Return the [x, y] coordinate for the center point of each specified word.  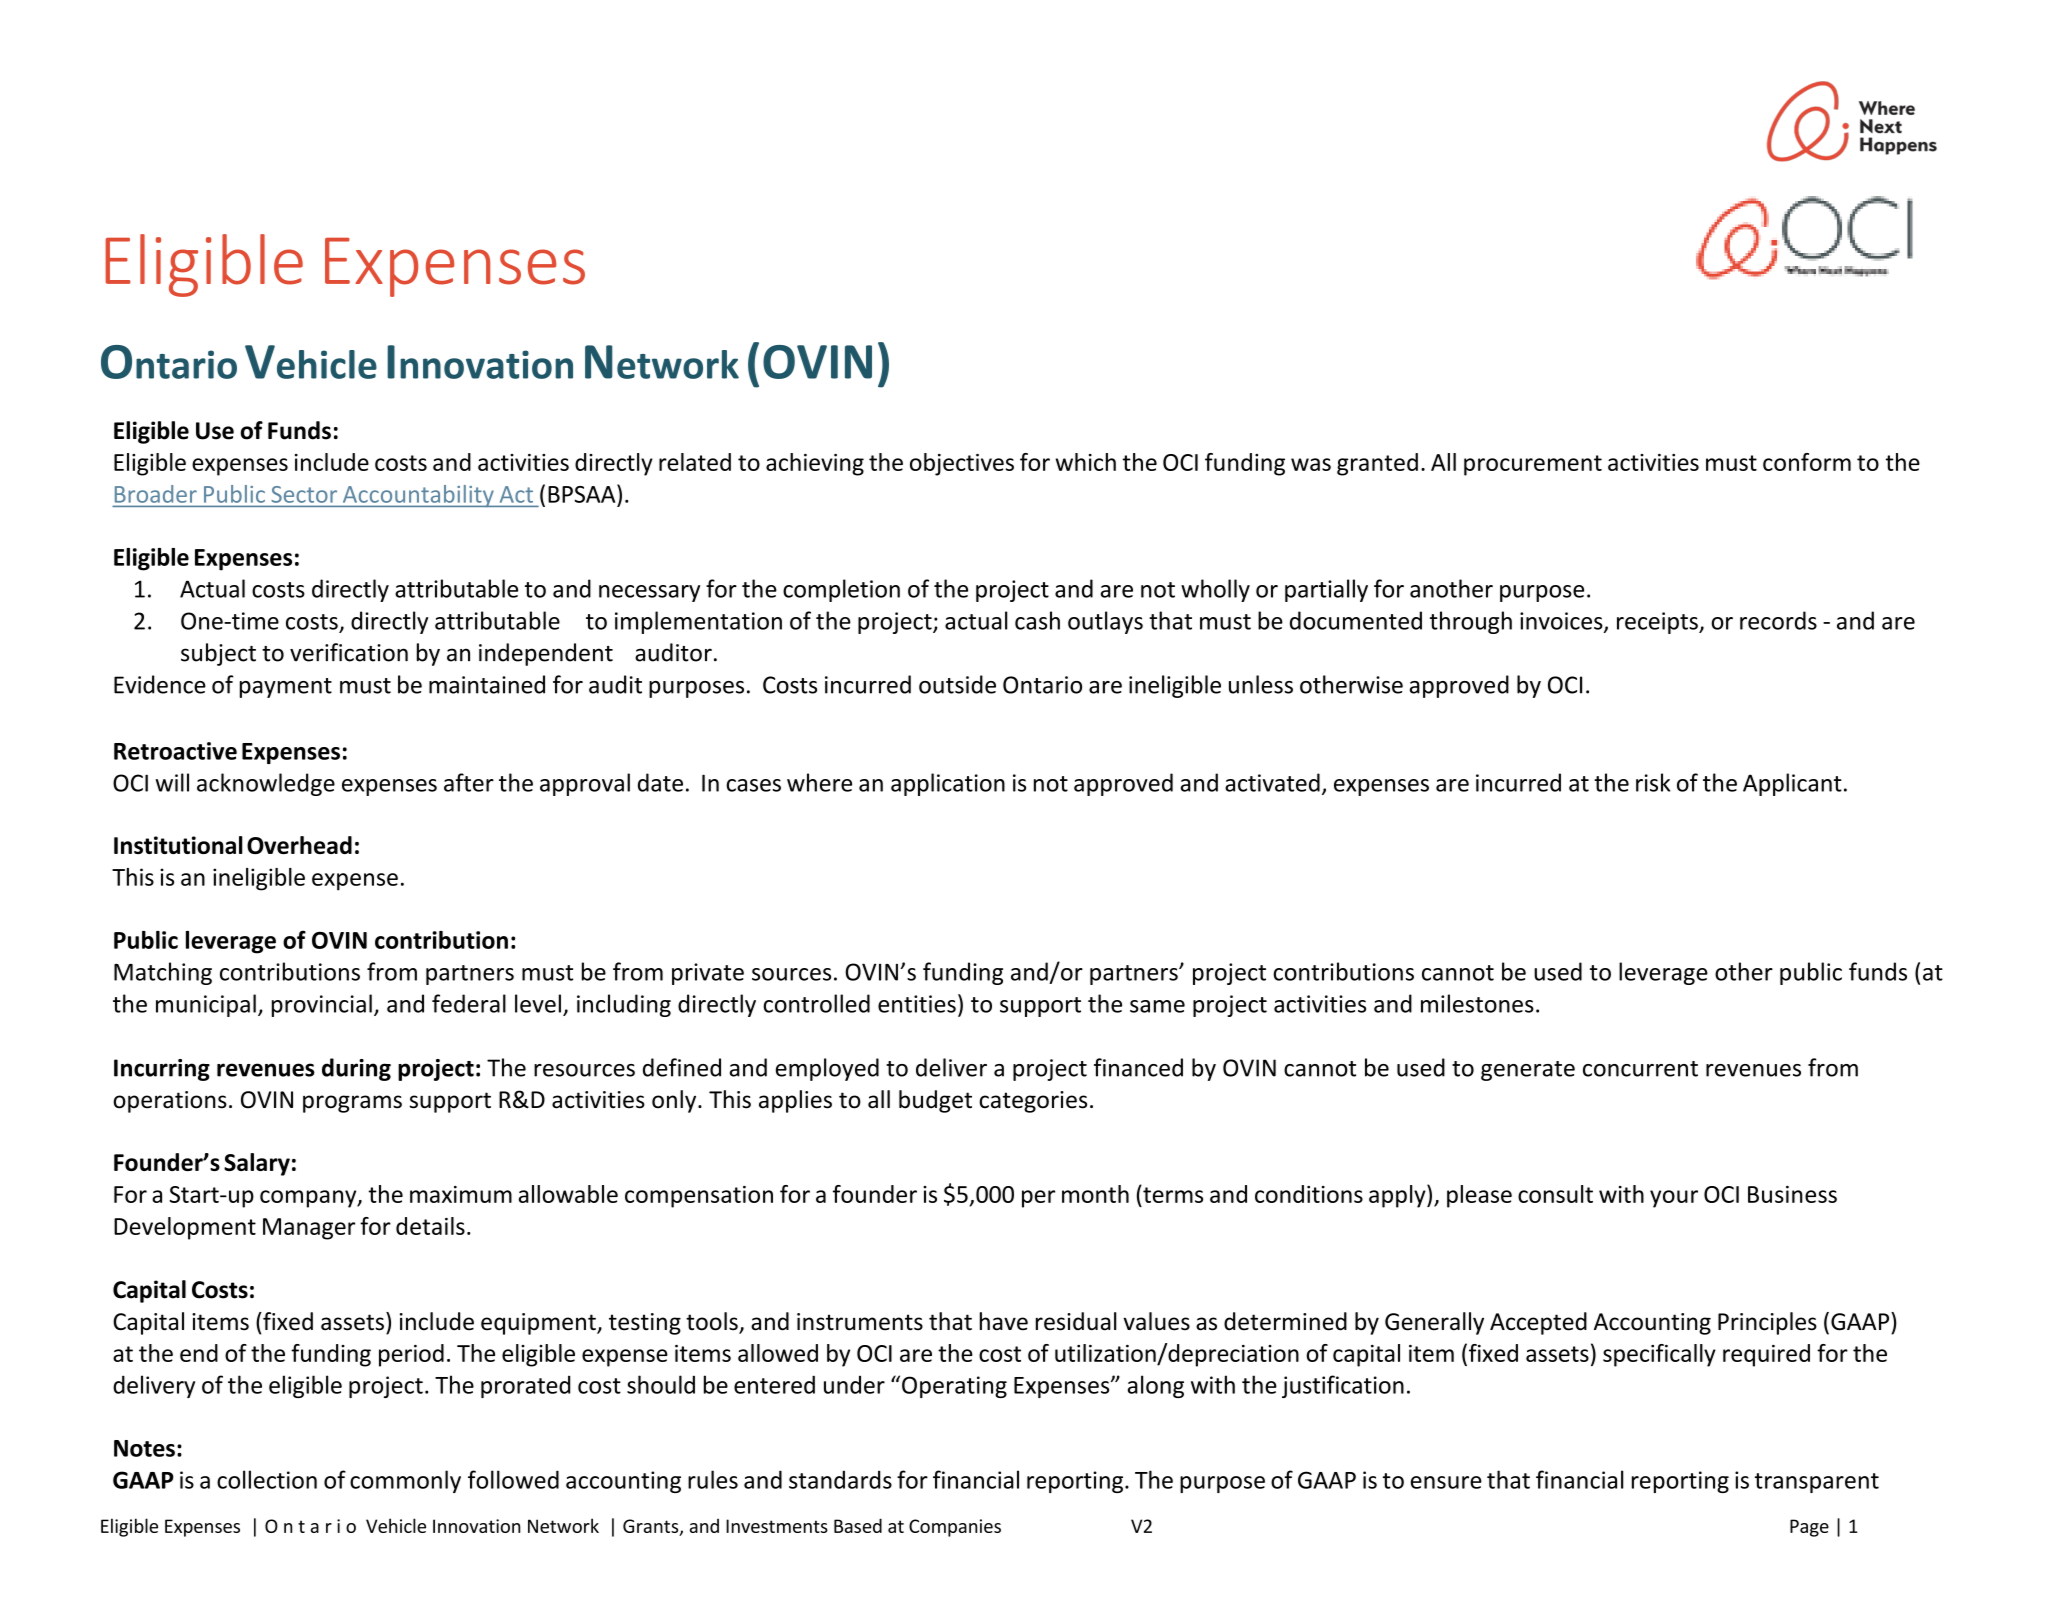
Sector [304, 494]
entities [917, 1004]
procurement [1533, 465]
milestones [1477, 1003]
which [1086, 462]
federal [469, 1003]
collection [267, 1479]
